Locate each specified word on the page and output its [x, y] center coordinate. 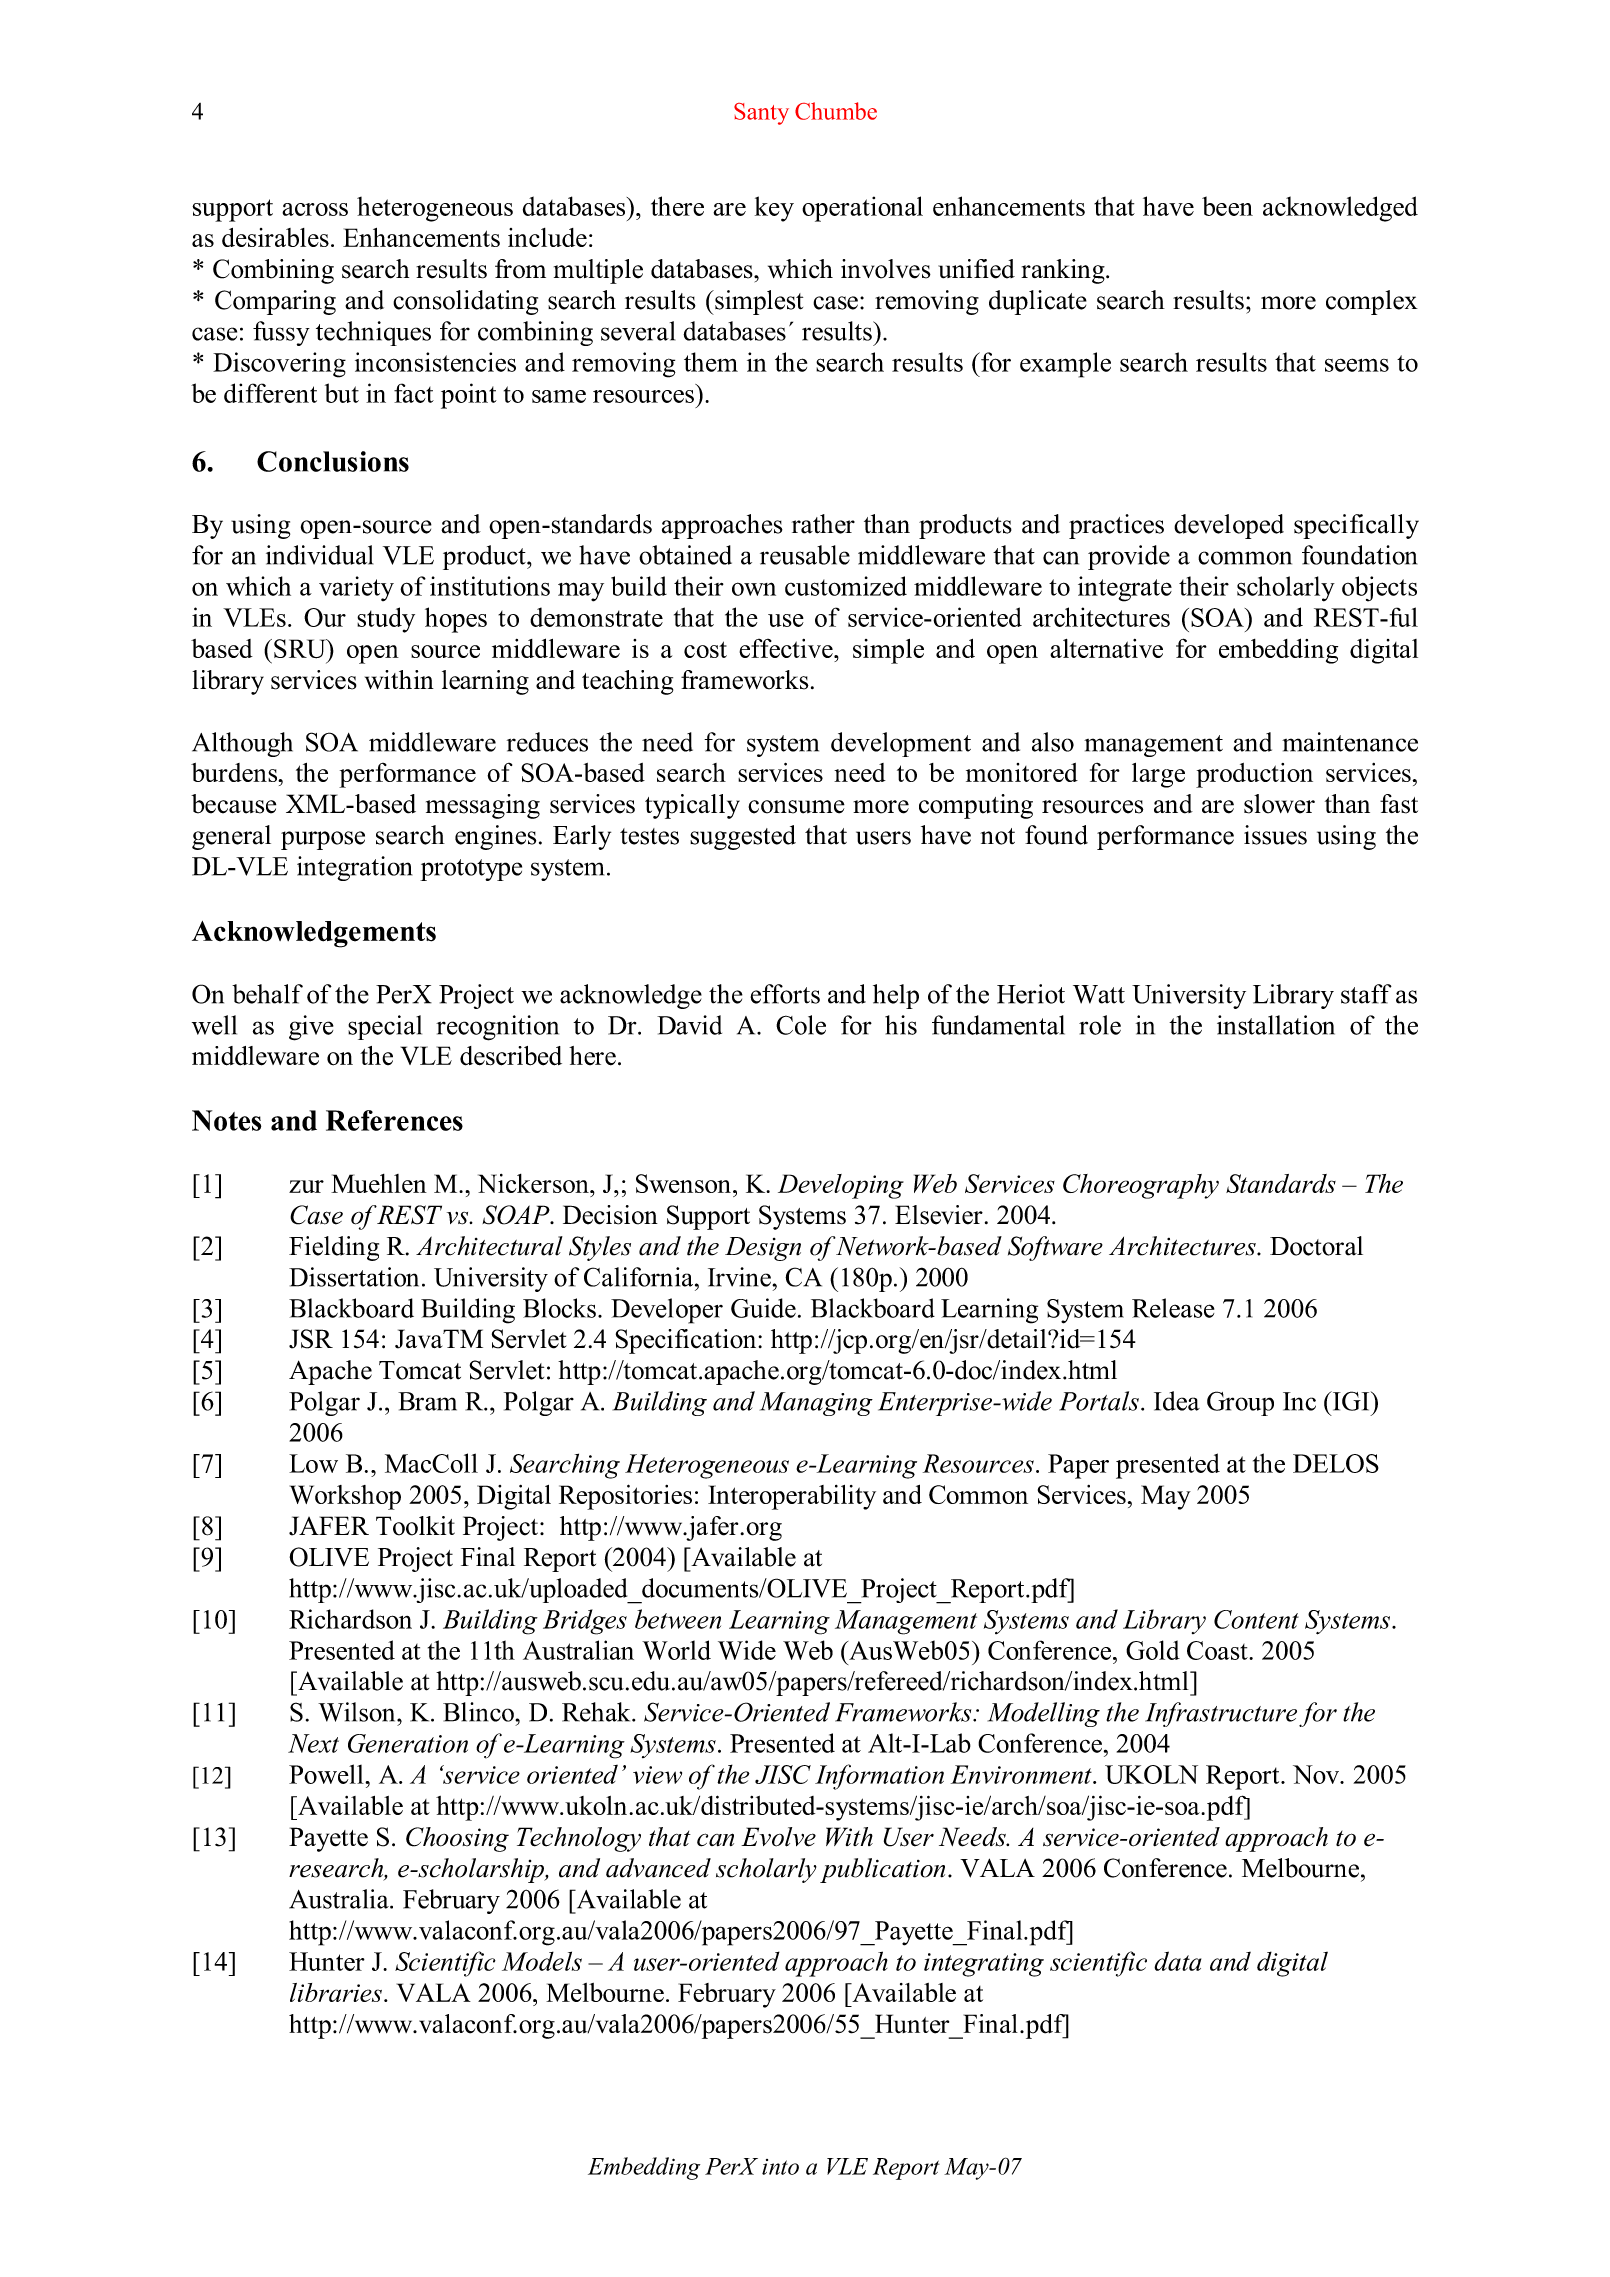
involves [886, 269]
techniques [373, 333]
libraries [336, 1992]
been [1227, 206]
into [780, 2167]
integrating [984, 1965]
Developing [841, 1186]
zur [306, 1186]
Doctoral [1316, 1246]
